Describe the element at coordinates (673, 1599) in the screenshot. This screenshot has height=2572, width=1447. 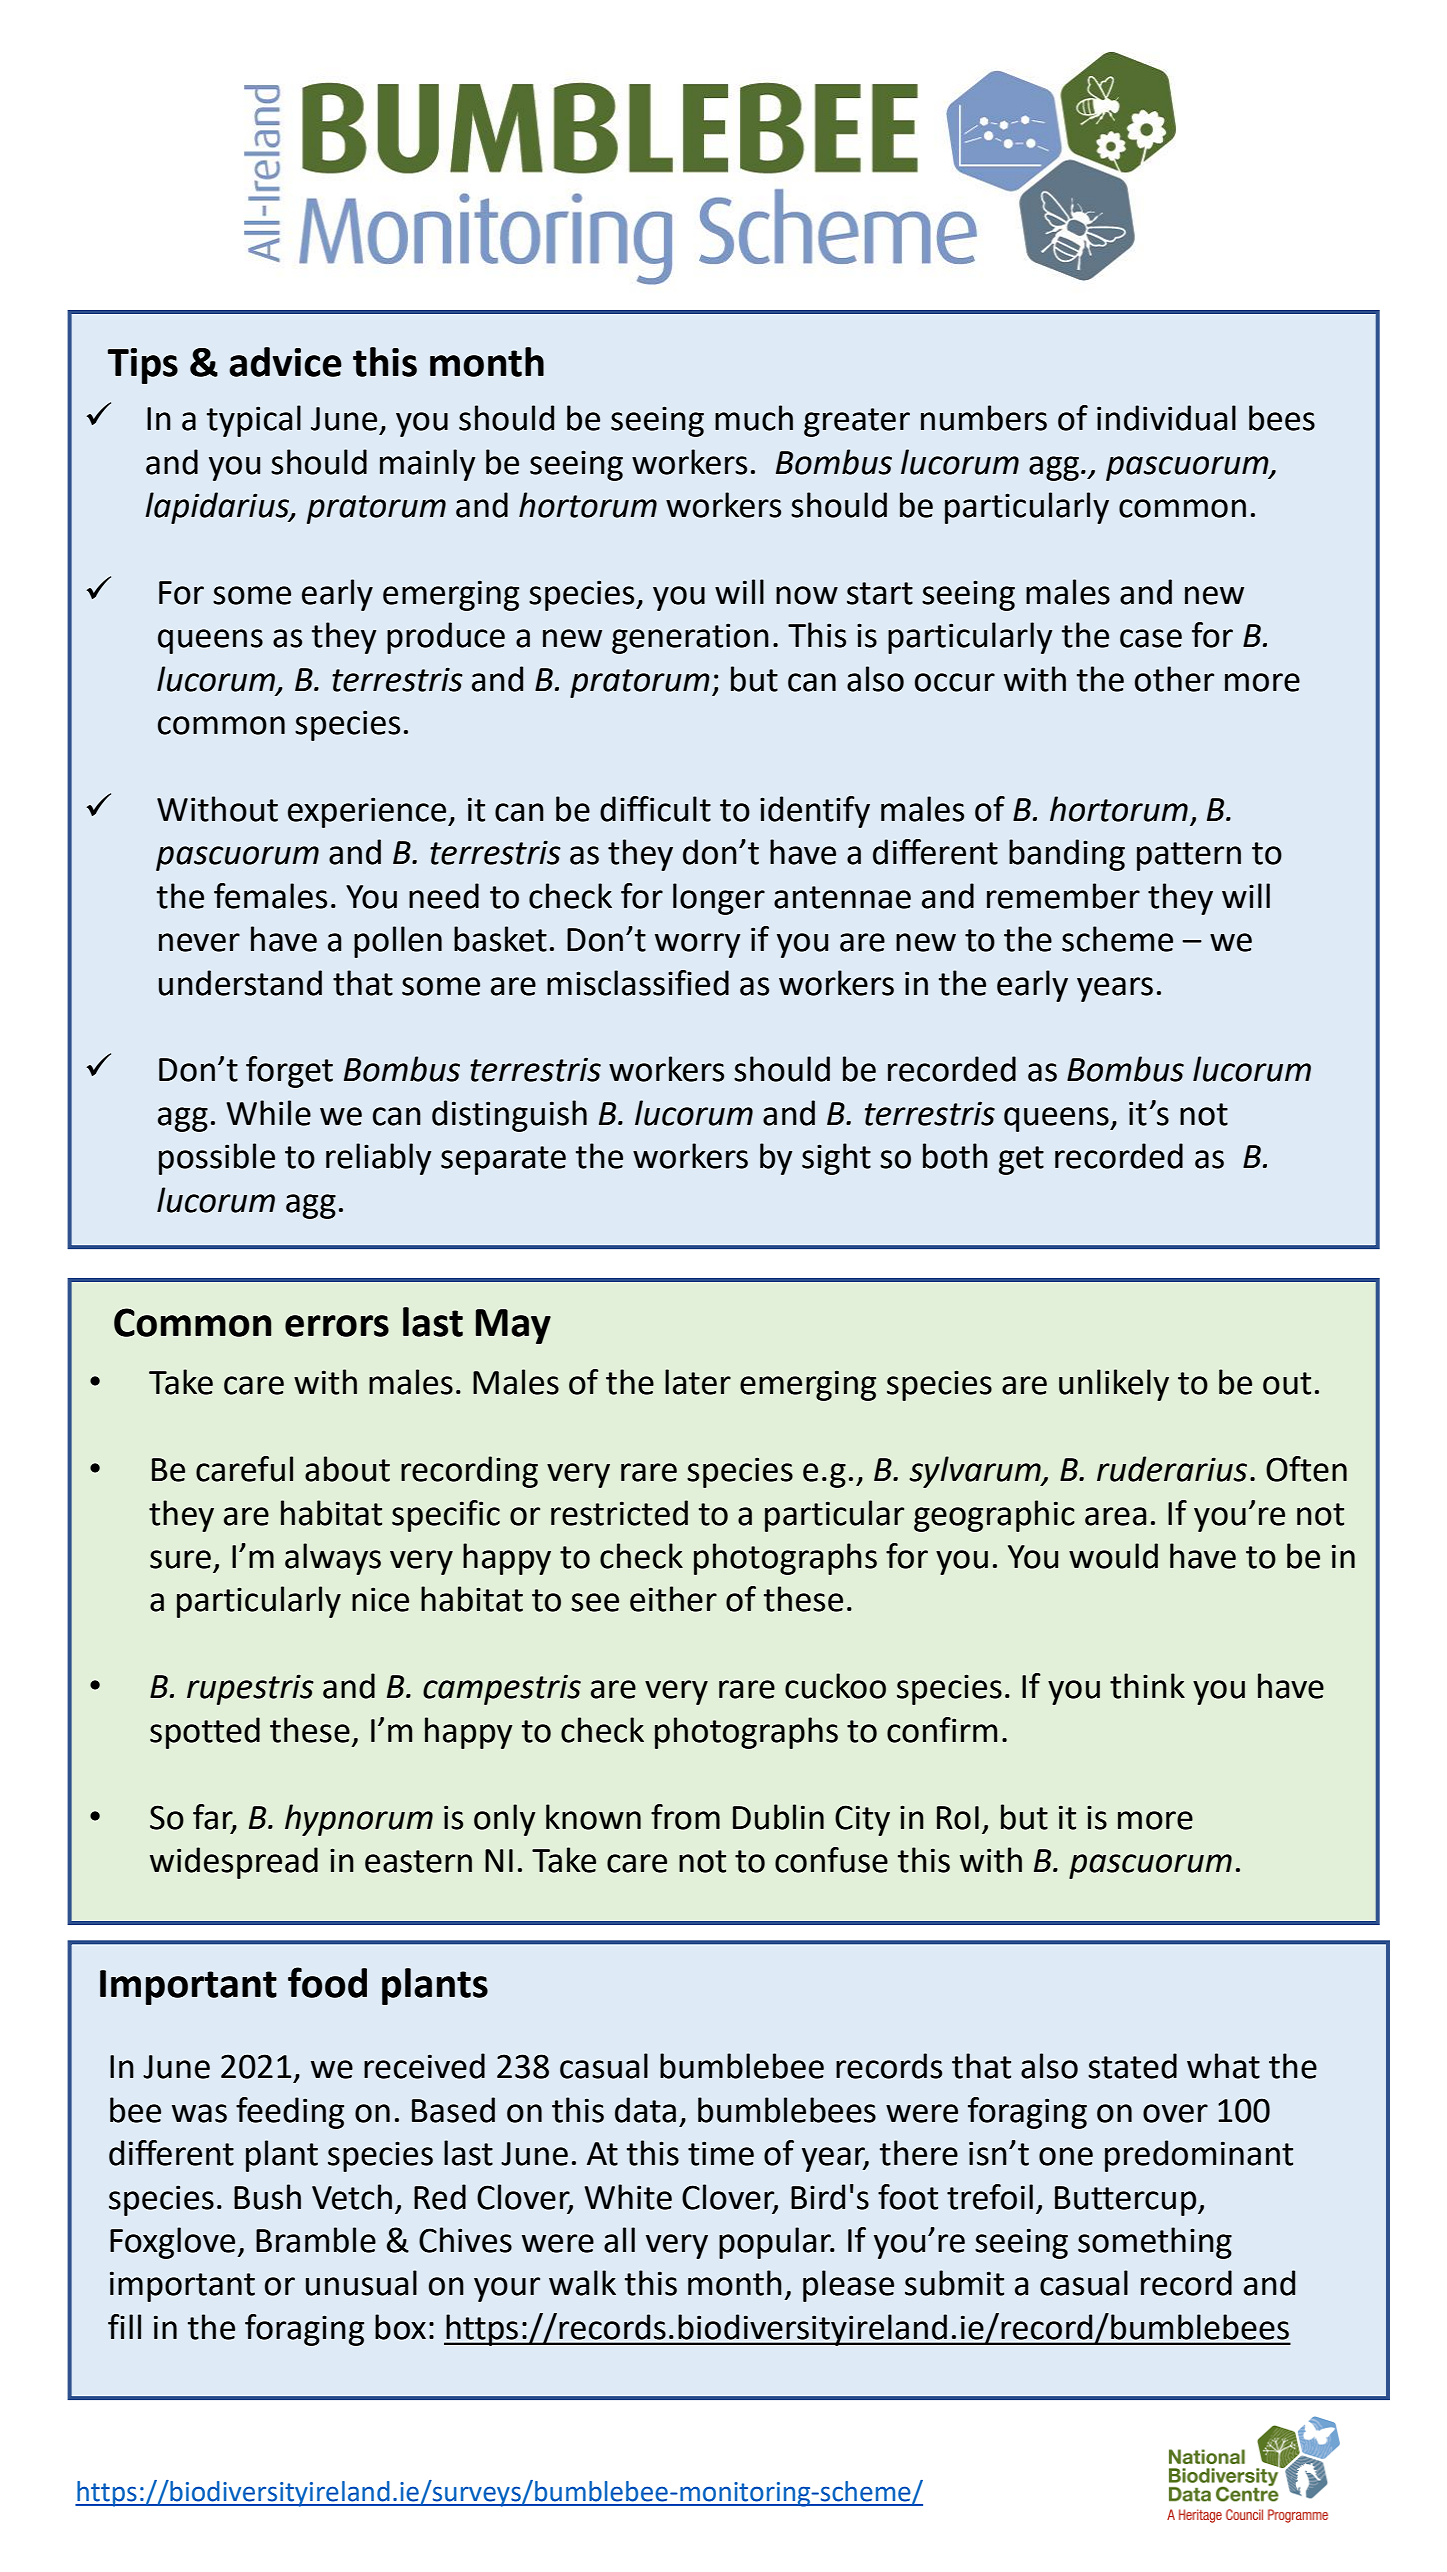
I see `either` at that location.
